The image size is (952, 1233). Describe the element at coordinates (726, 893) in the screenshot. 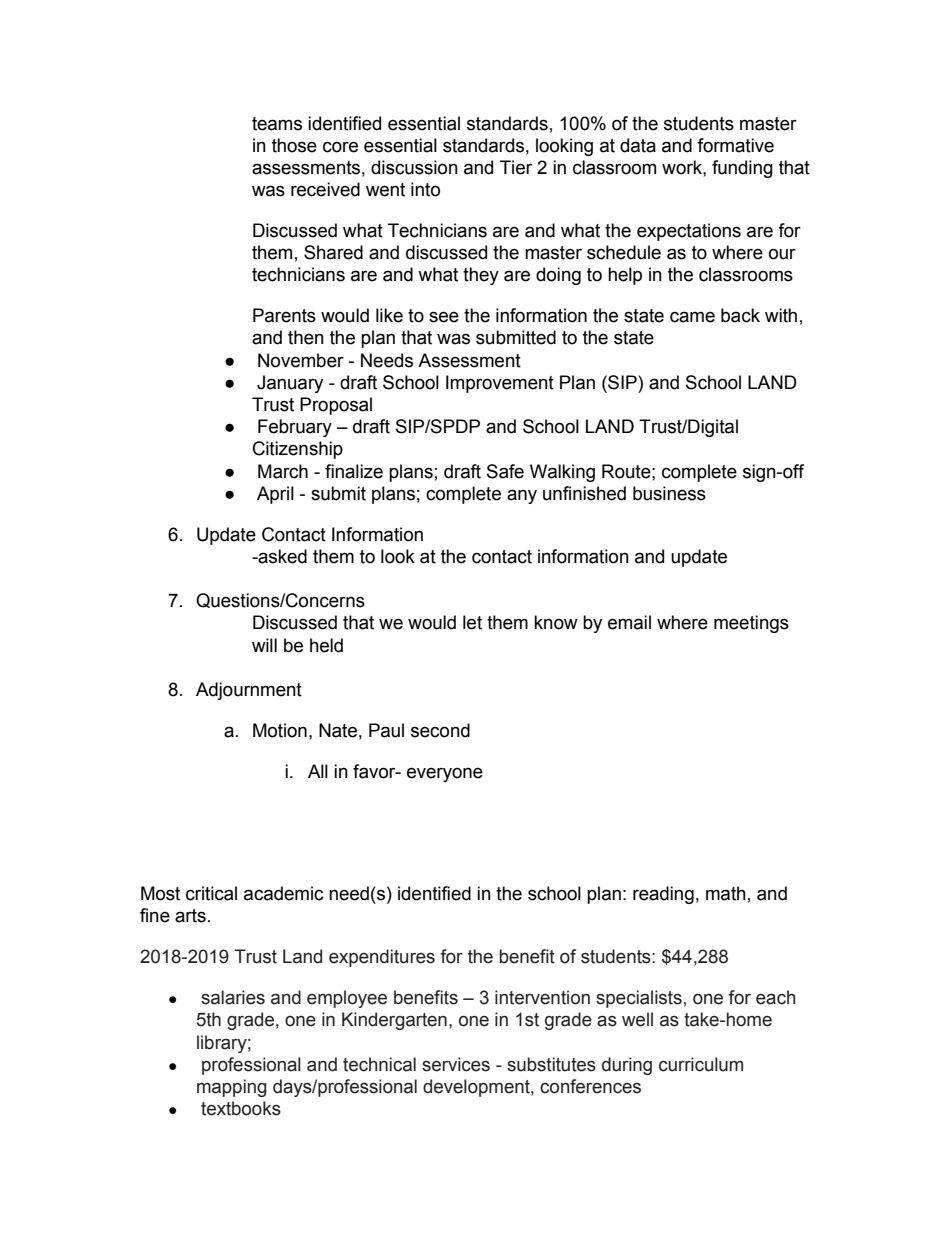

I see `math` at that location.
